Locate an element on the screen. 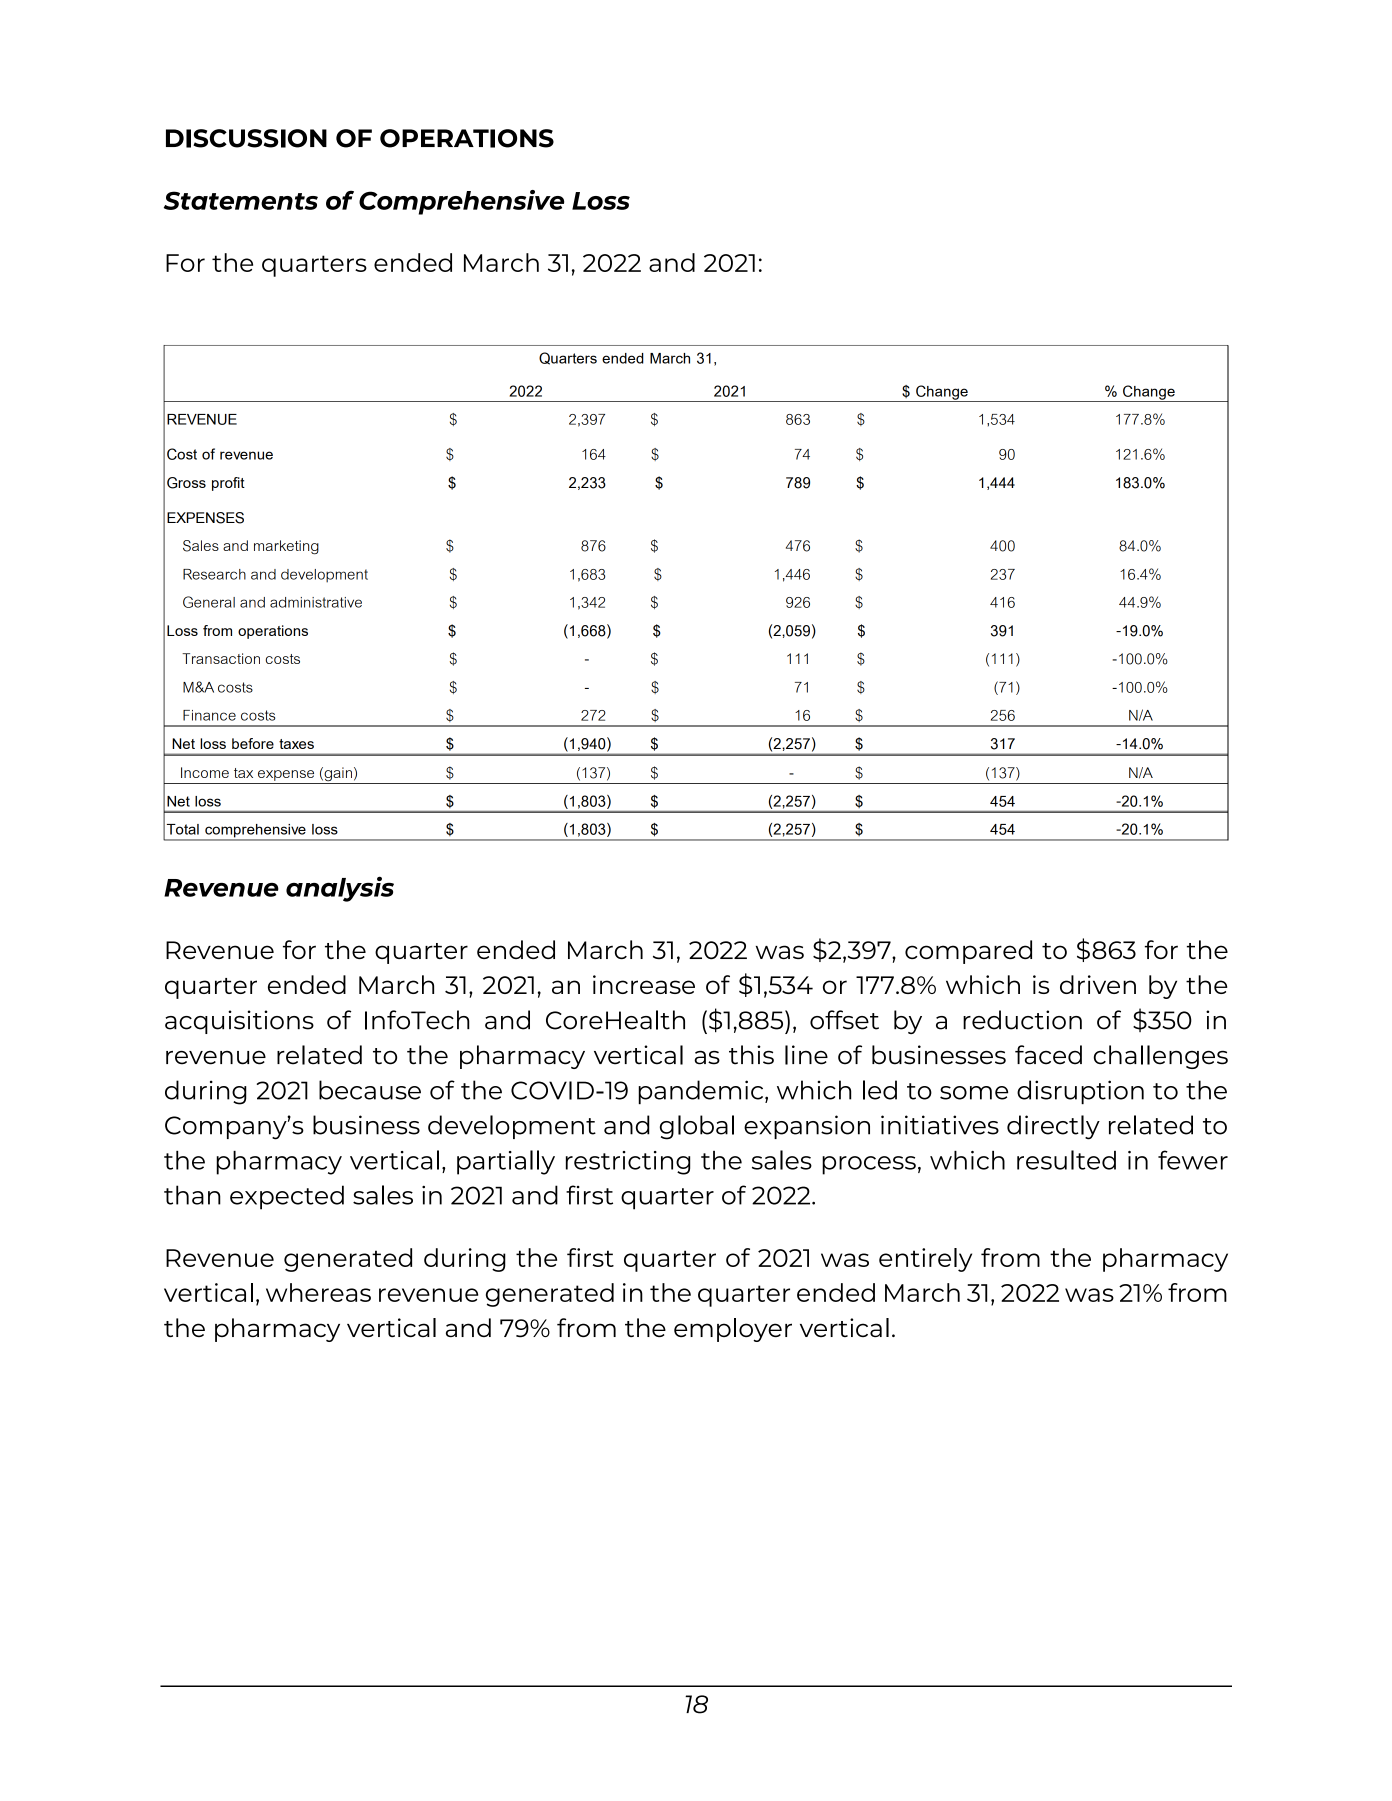  Statements is located at coordinates (241, 200).
